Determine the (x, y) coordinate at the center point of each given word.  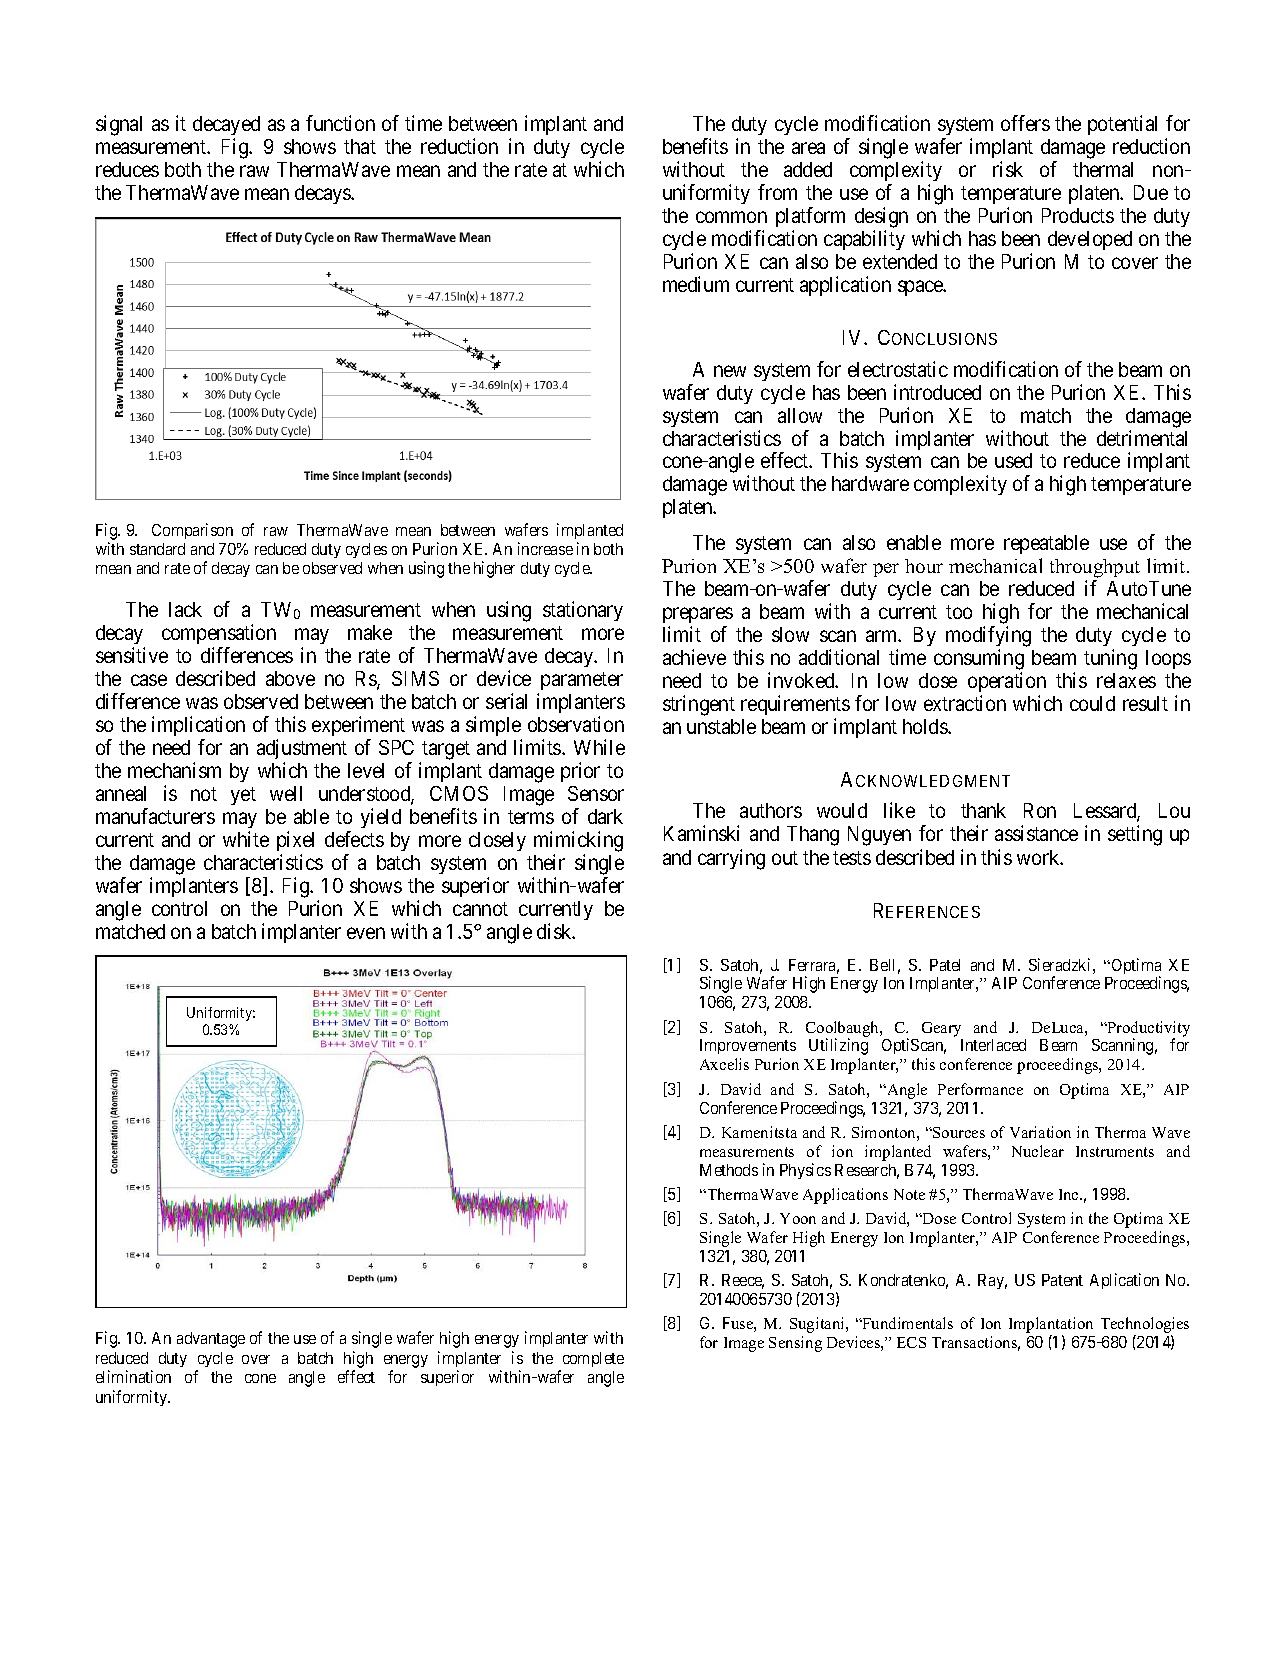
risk (1008, 169)
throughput (1095, 568)
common (731, 217)
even (366, 933)
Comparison (192, 531)
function (340, 123)
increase (545, 548)
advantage (211, 1340)
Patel (945, 965)
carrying (731, 859)
